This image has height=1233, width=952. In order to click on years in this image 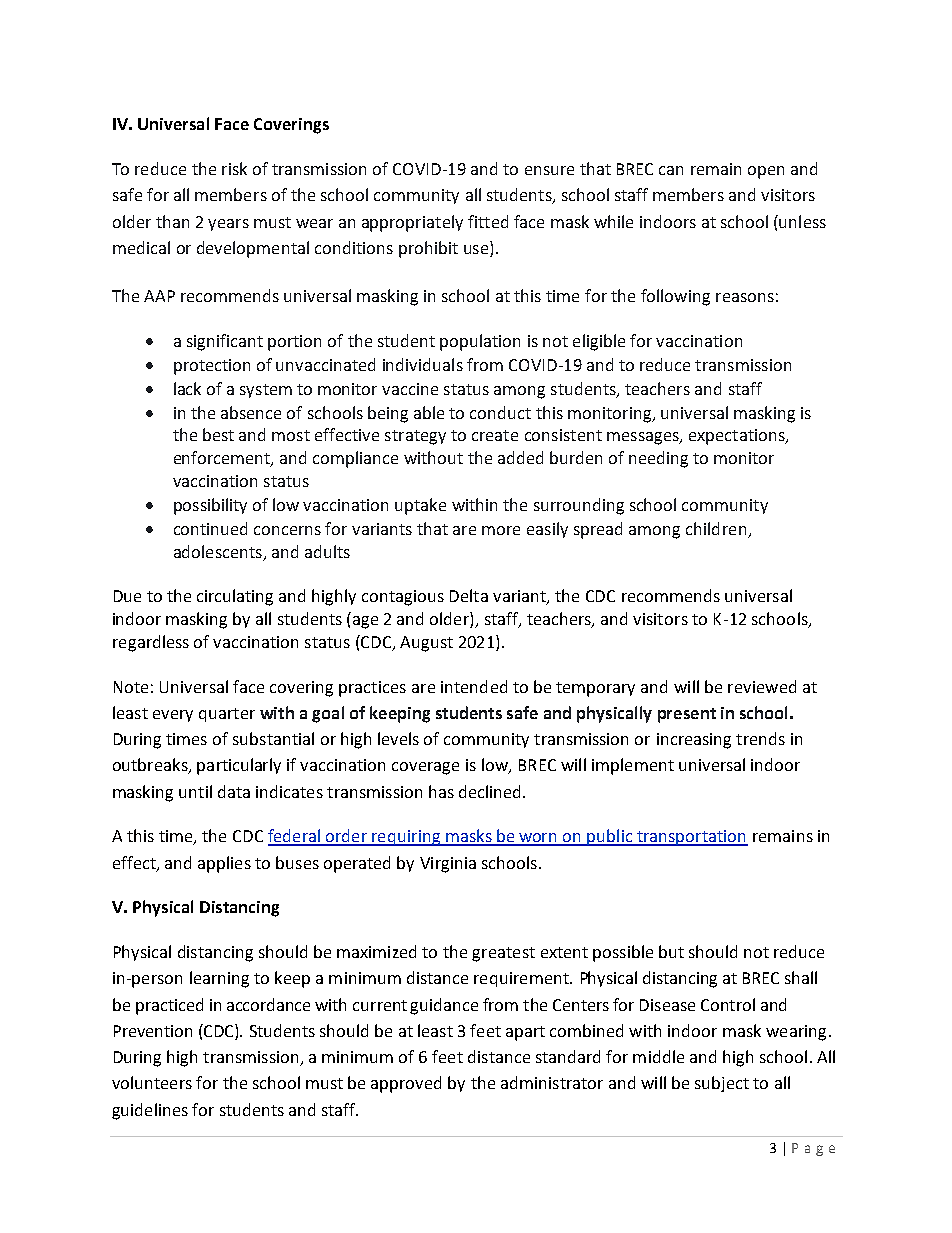, I will do `click(228, 225)`.
